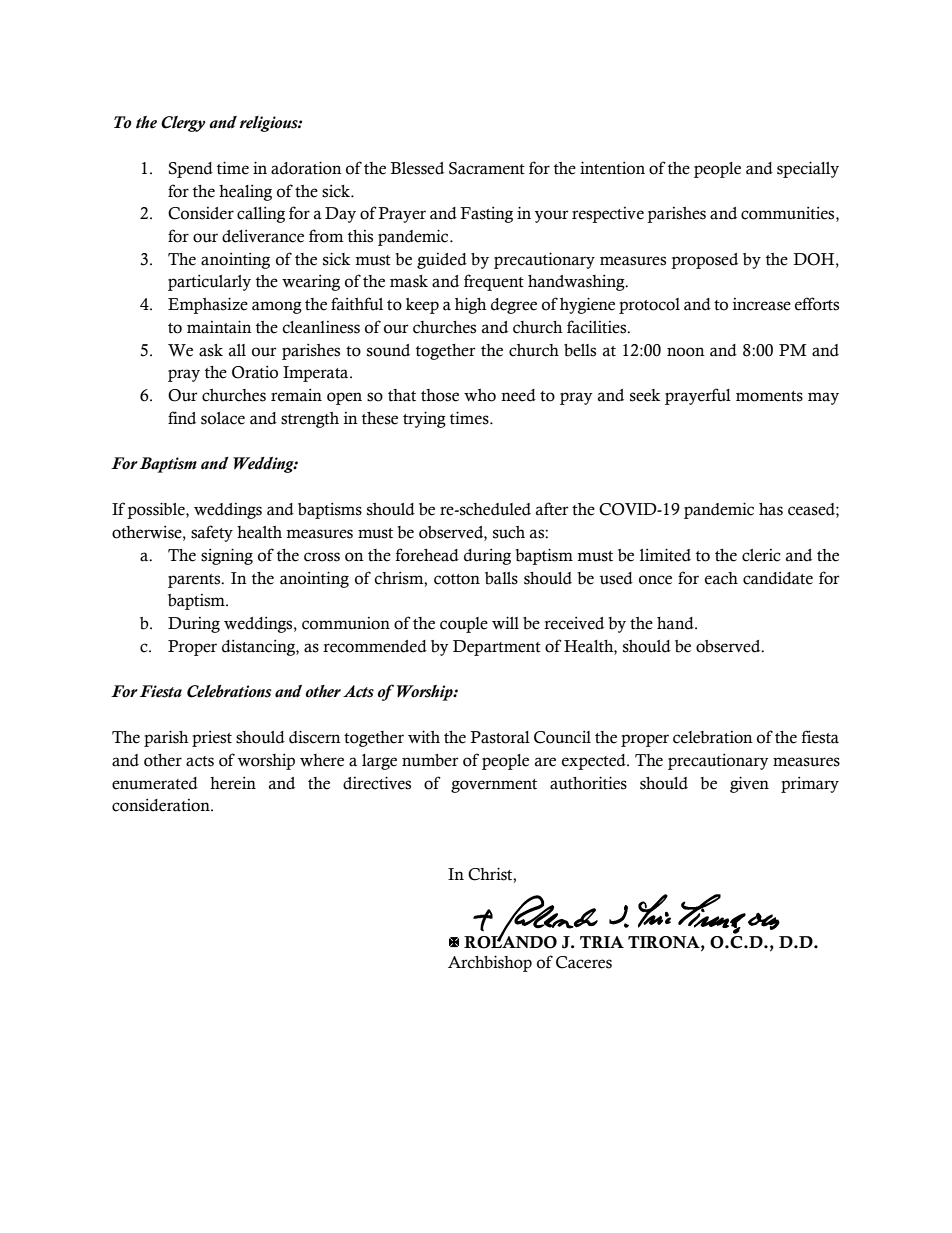  What do you see at coordinates (223, 418) in the document?
I see `solace` at bounding box center [223, 418].
